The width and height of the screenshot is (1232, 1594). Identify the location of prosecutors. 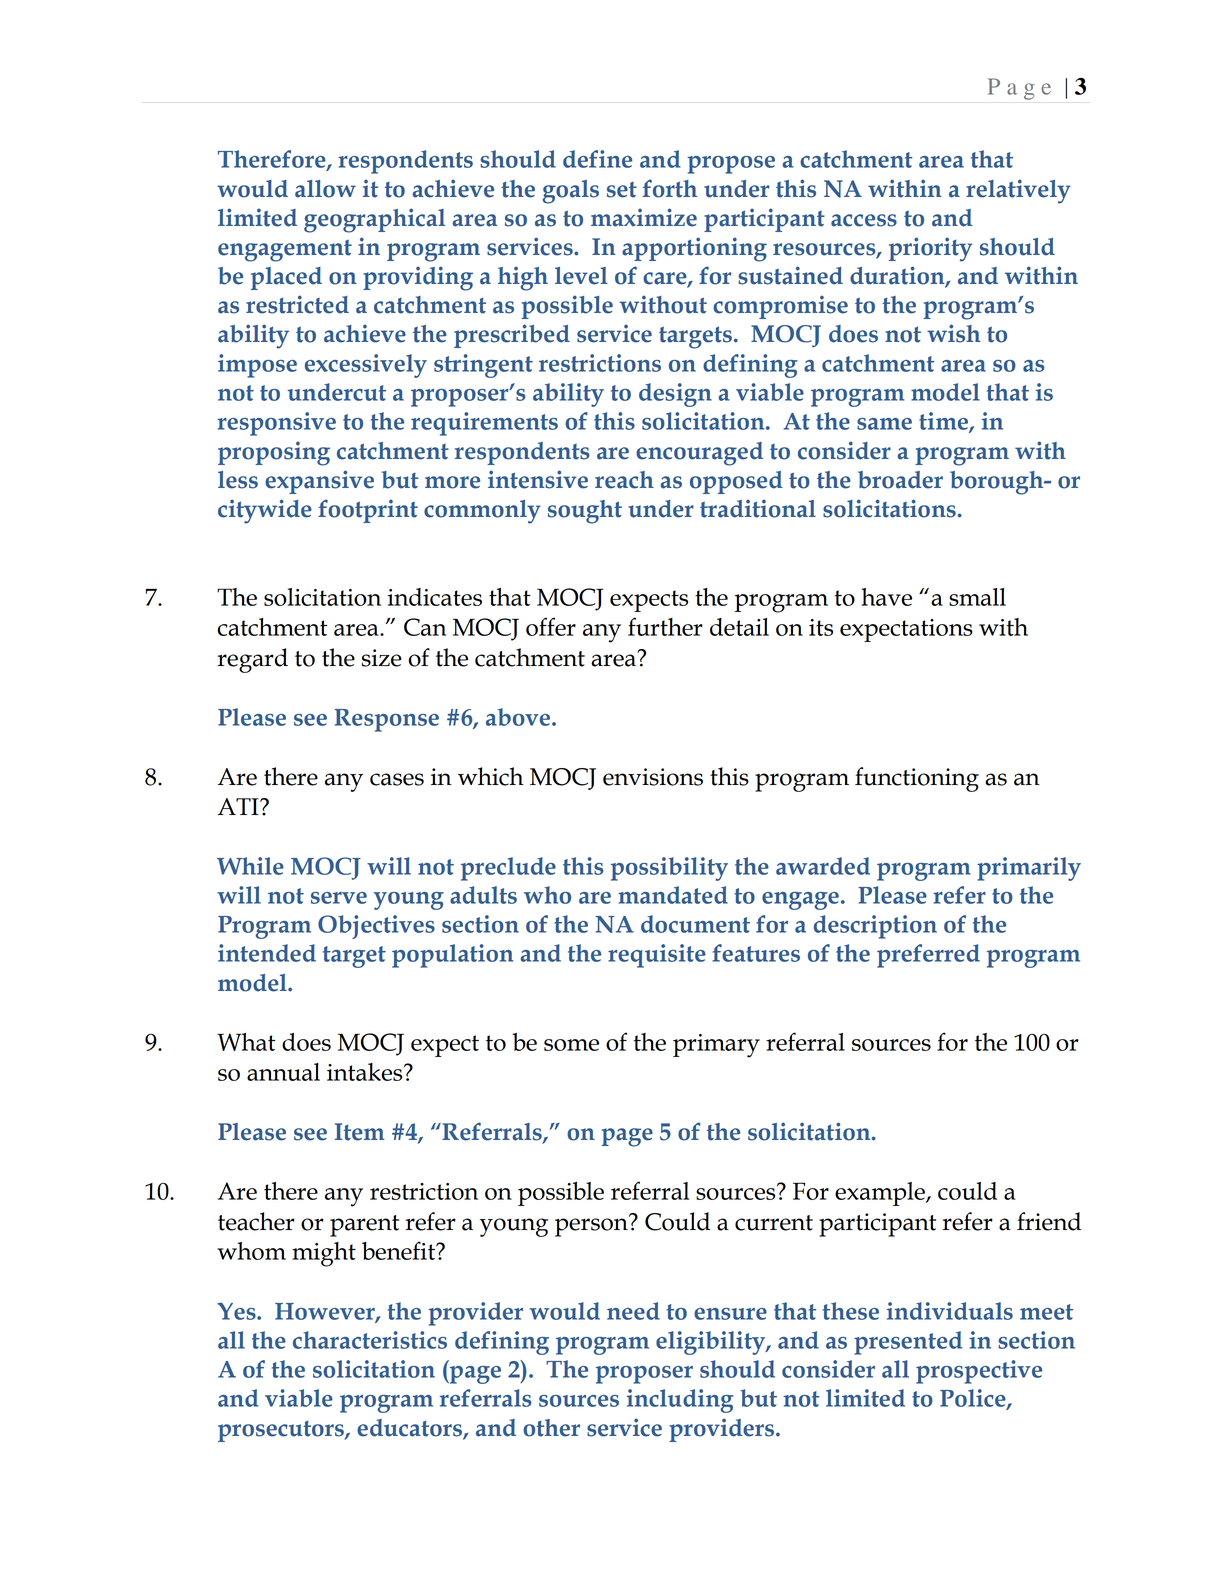
(282, 1431).
